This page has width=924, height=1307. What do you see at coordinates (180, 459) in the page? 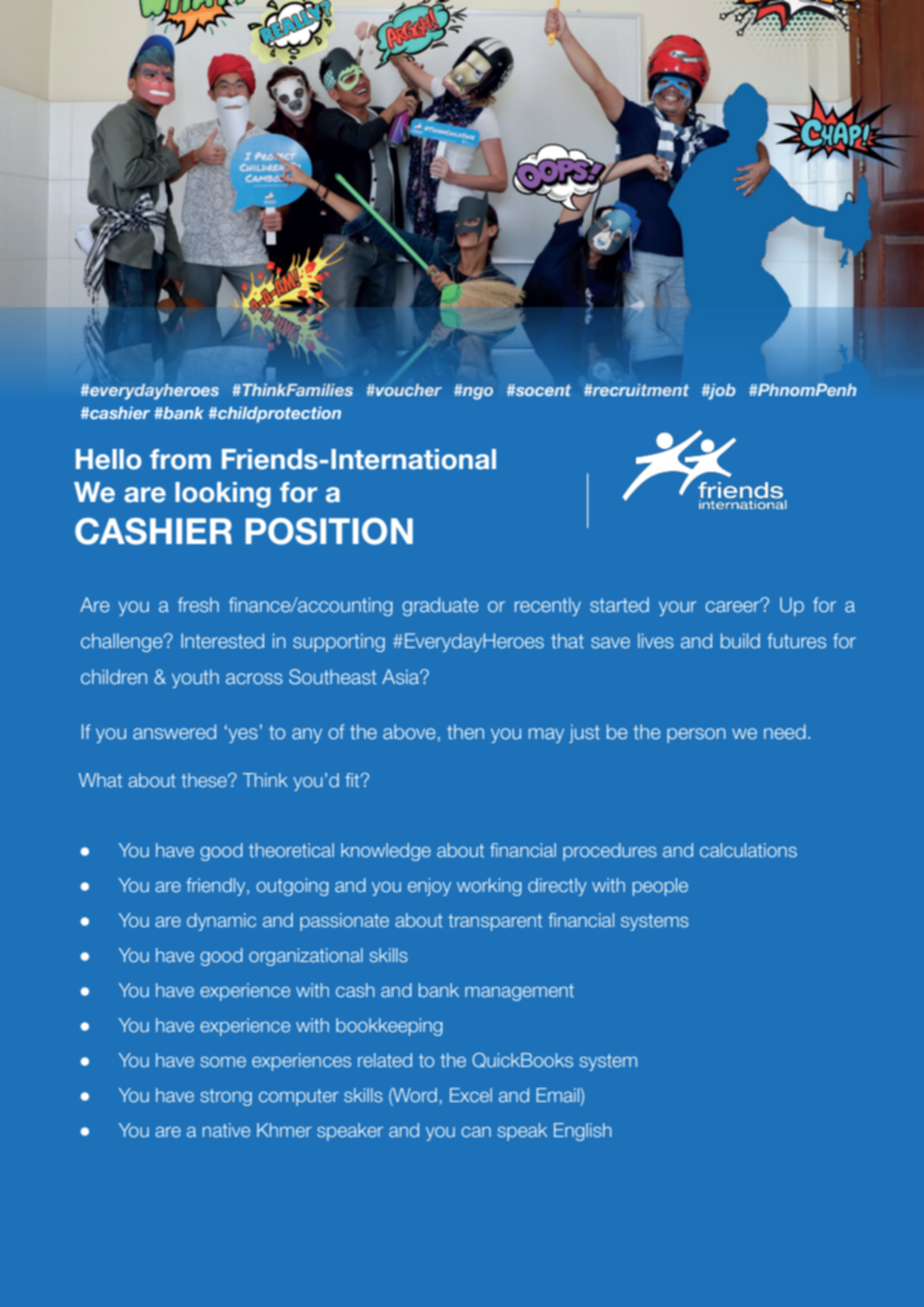
I see `from` at bounding box center [180, 459].
